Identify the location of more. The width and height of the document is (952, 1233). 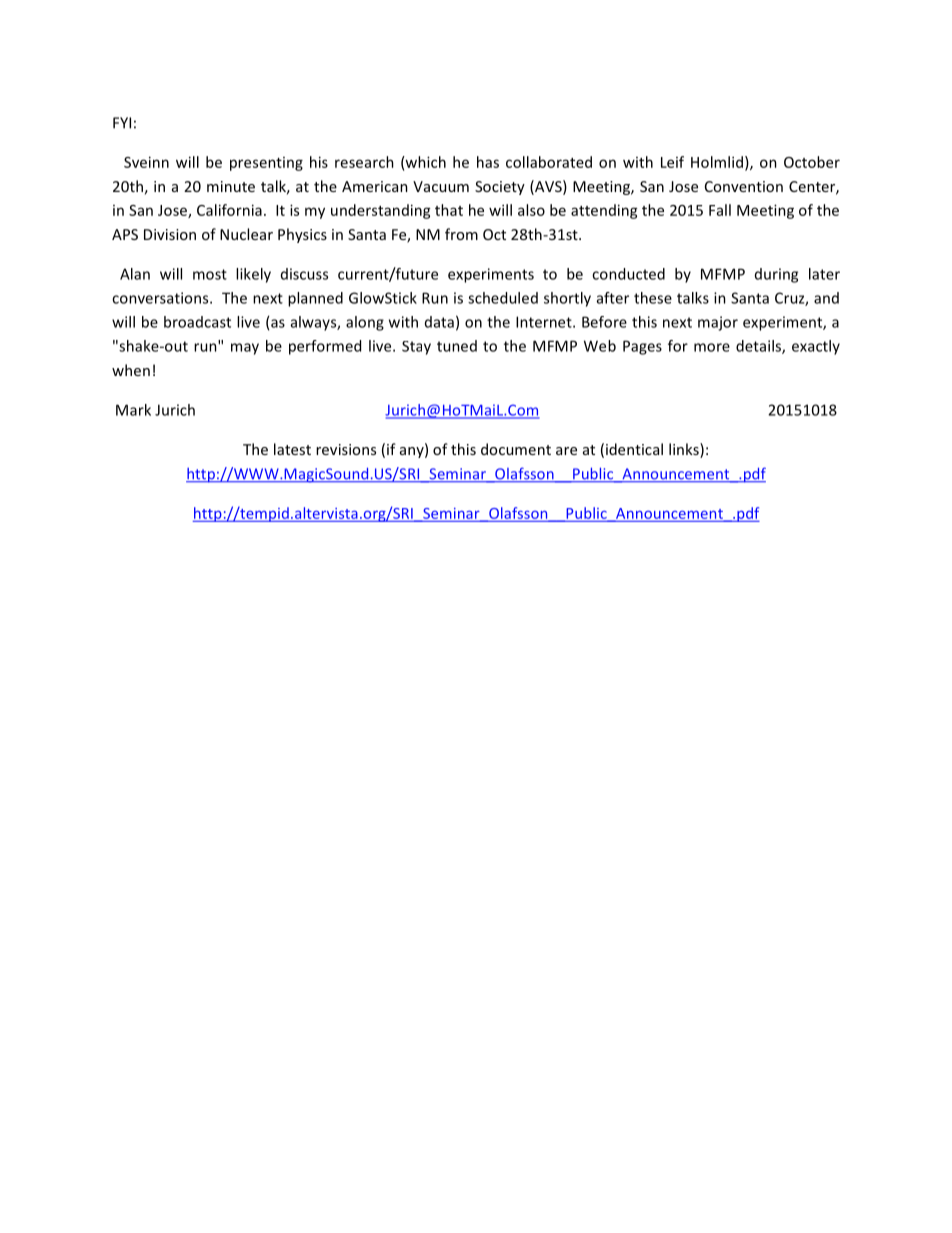
(712, 347).
